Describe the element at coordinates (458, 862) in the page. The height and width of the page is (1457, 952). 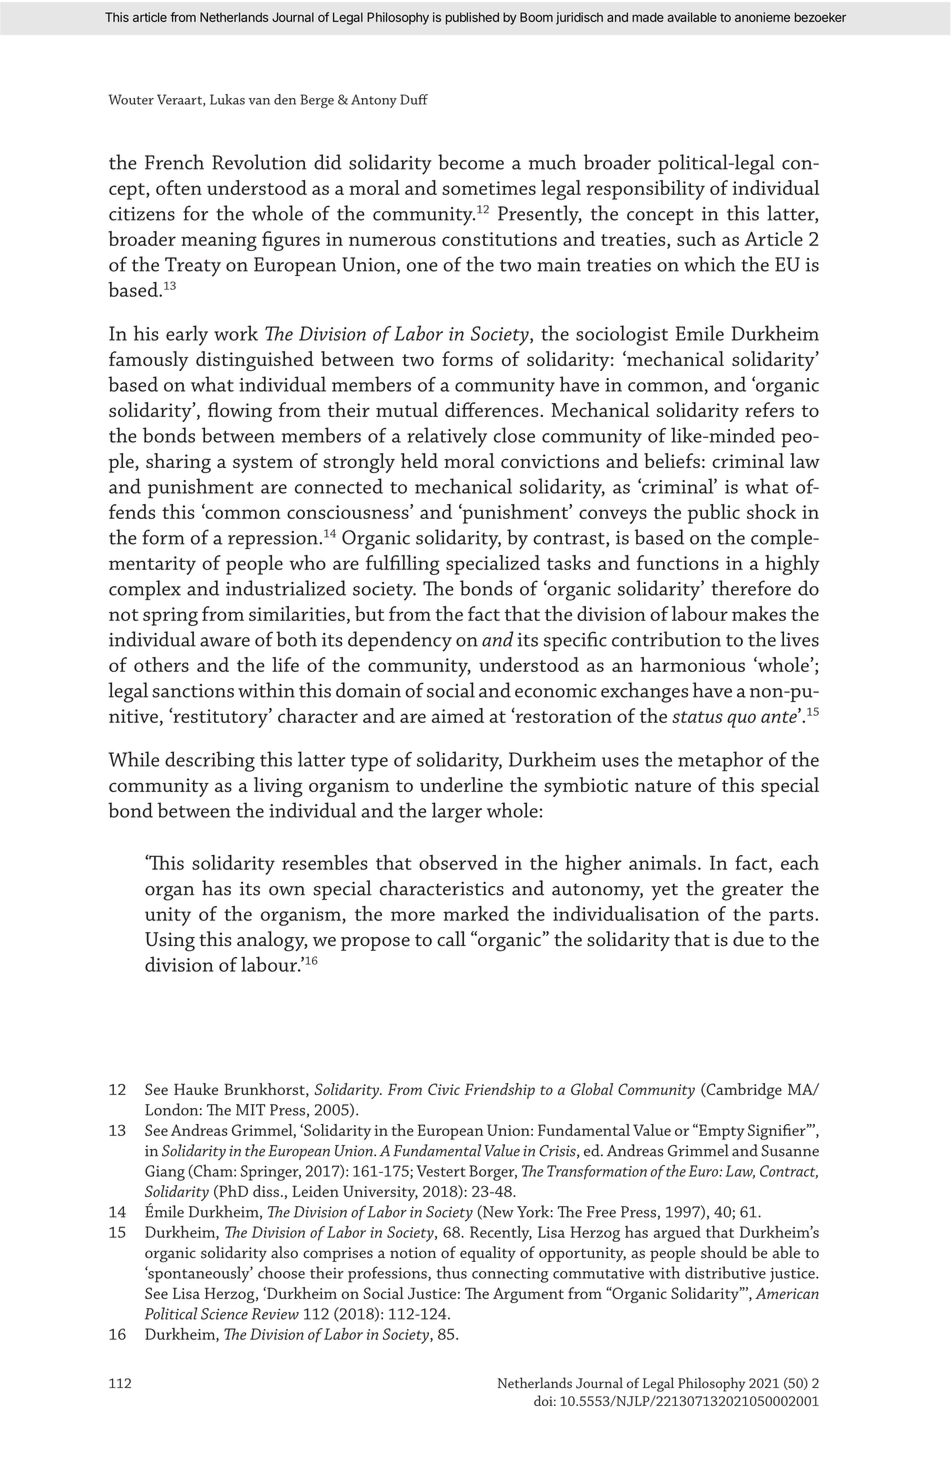
I see `observed` at that location.
